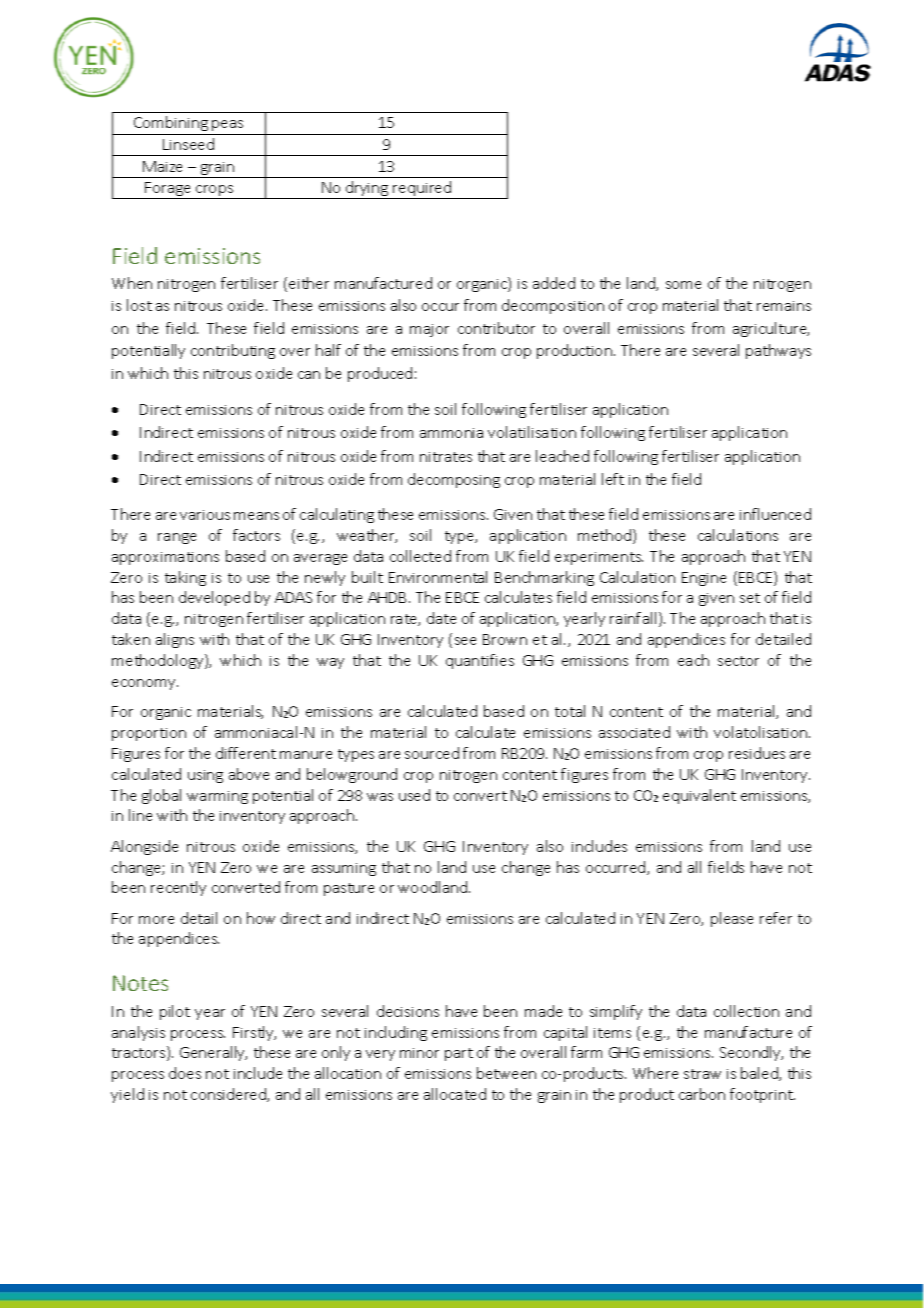 The width and height of the screenshot is (924, 1308). I want to click on pathways, so click(778, 351).
